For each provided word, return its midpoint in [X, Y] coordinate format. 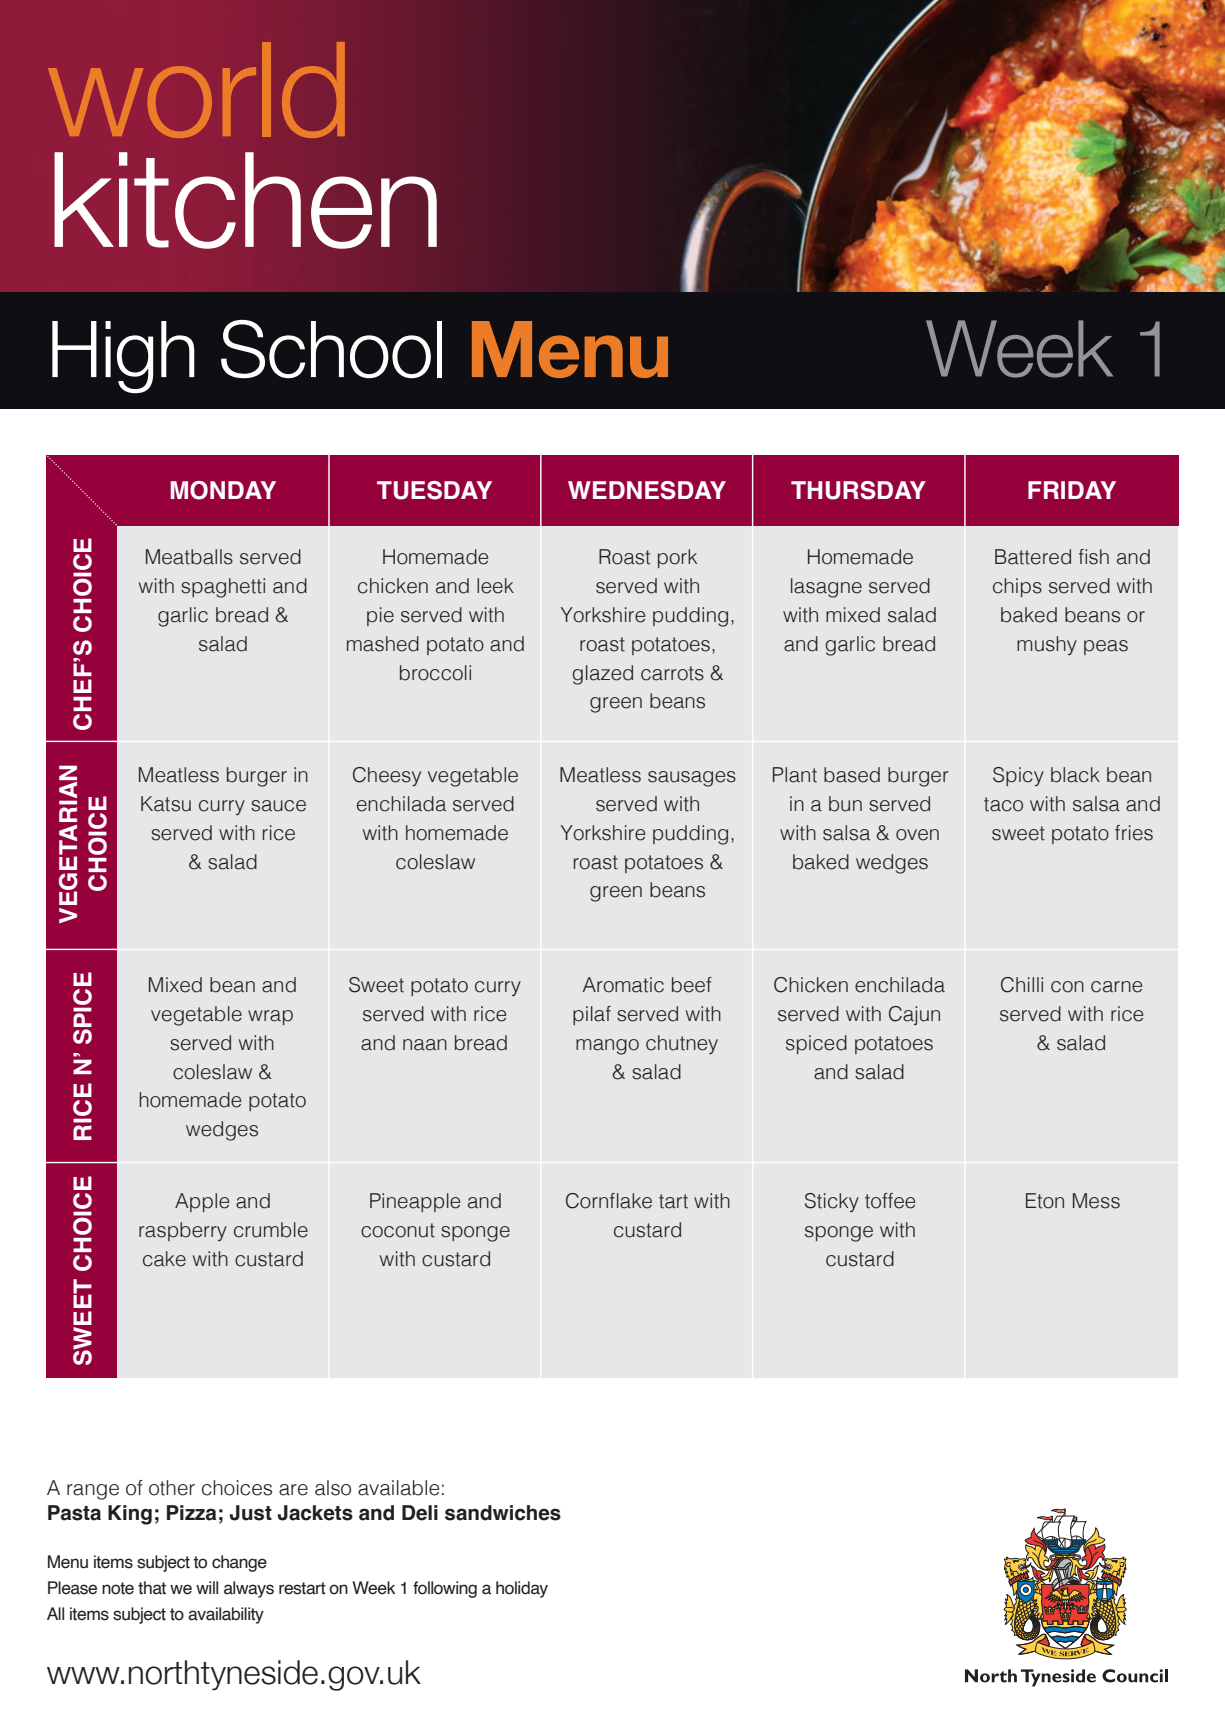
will [207, 1587]
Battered [1033, 557]
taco [1003, 804]
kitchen [245, 200]
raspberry [183, 1231]
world [196, 90]
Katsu [166, 804]
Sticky [832, 1202]
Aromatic [623, 985]
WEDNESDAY [647, 490]
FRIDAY [1072, 490]
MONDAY [223, 490]
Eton [1045, 1201]
